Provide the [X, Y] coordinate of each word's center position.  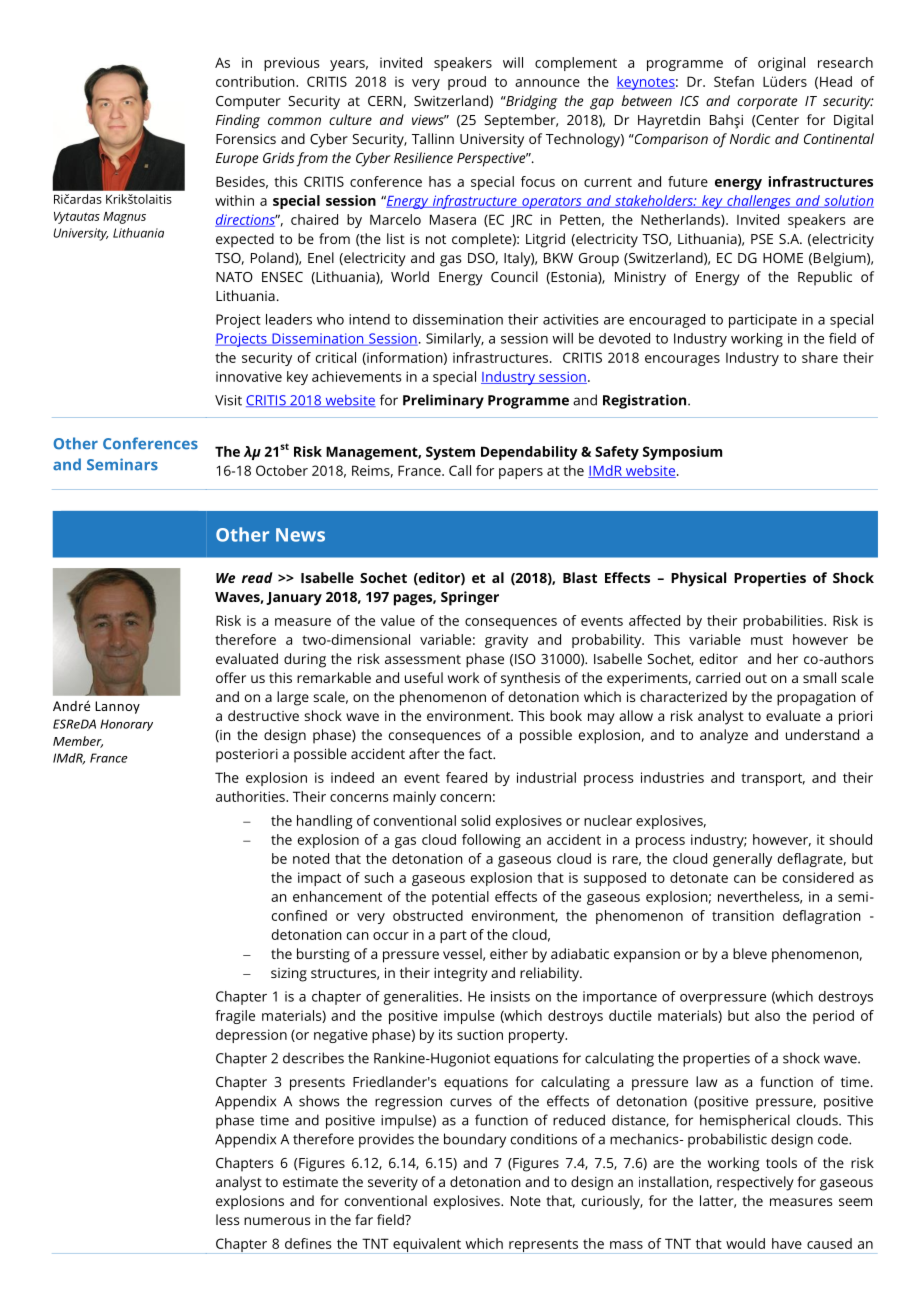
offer [231, 677]
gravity [506, 641]
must [767, 640]
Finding [238, 121]
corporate [767, 103]
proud [467, 83]
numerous [277, 1221]
